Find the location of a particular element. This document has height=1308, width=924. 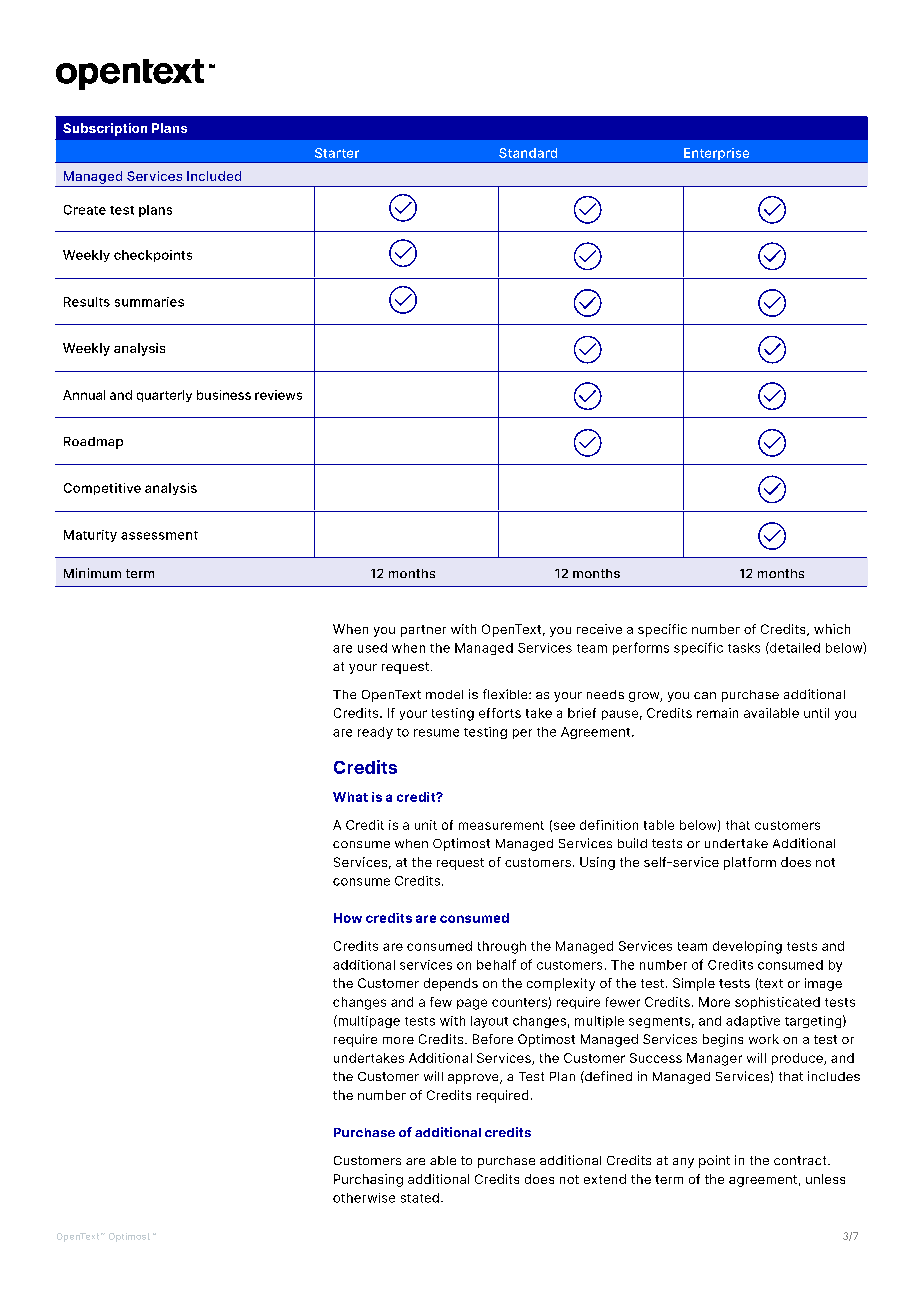

model is located at coordinates (444, 694).
